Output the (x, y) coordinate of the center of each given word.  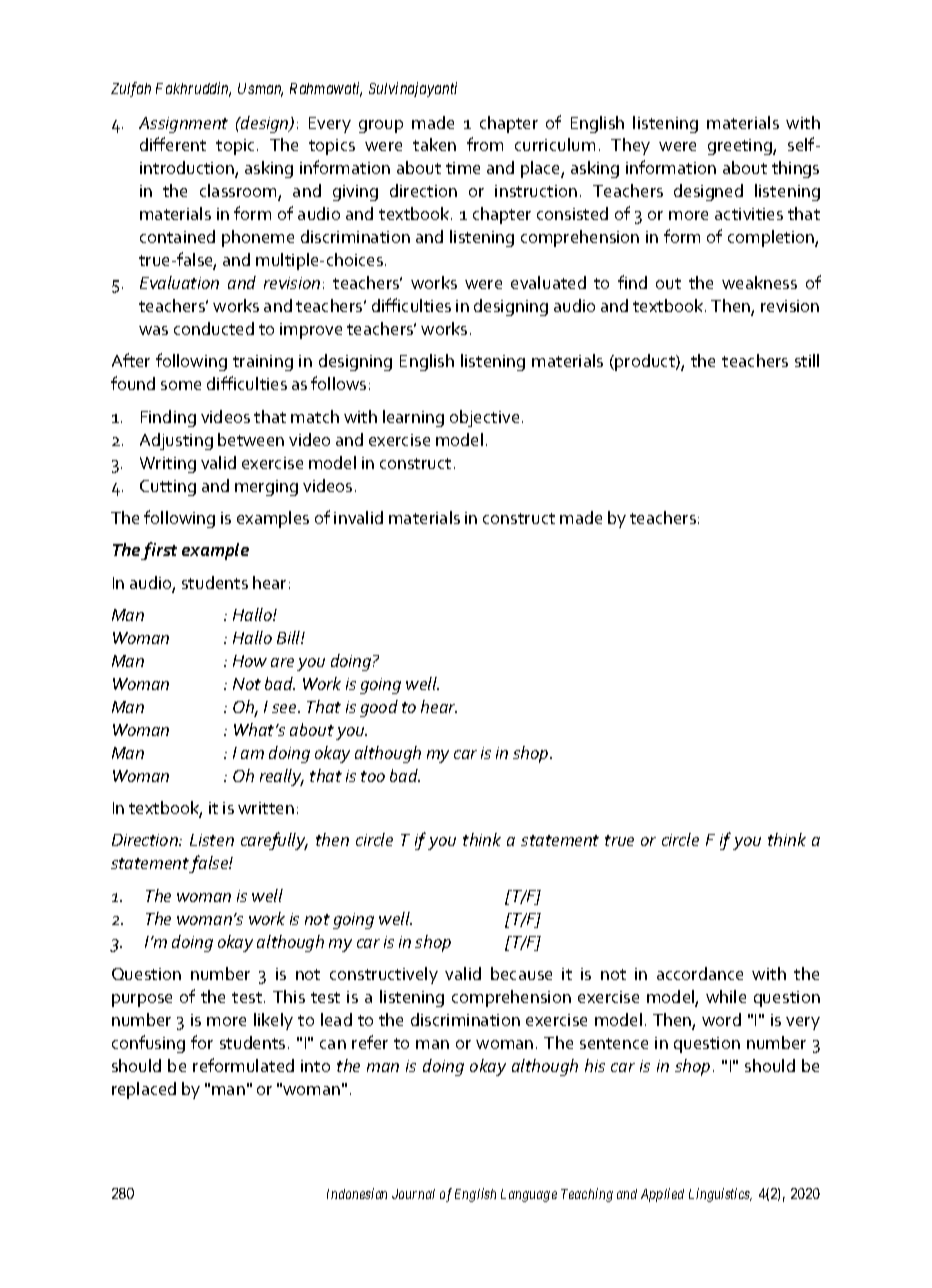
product (646, 362)
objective (484, 418)
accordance (700, 973)
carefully (274, 841)
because (521, 973)
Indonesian (357, 1193)
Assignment (183, 125)
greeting (741, 147)
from (485, 144)
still (807, 360)
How (250, 661)
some (181, 385)
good (379, 708)
